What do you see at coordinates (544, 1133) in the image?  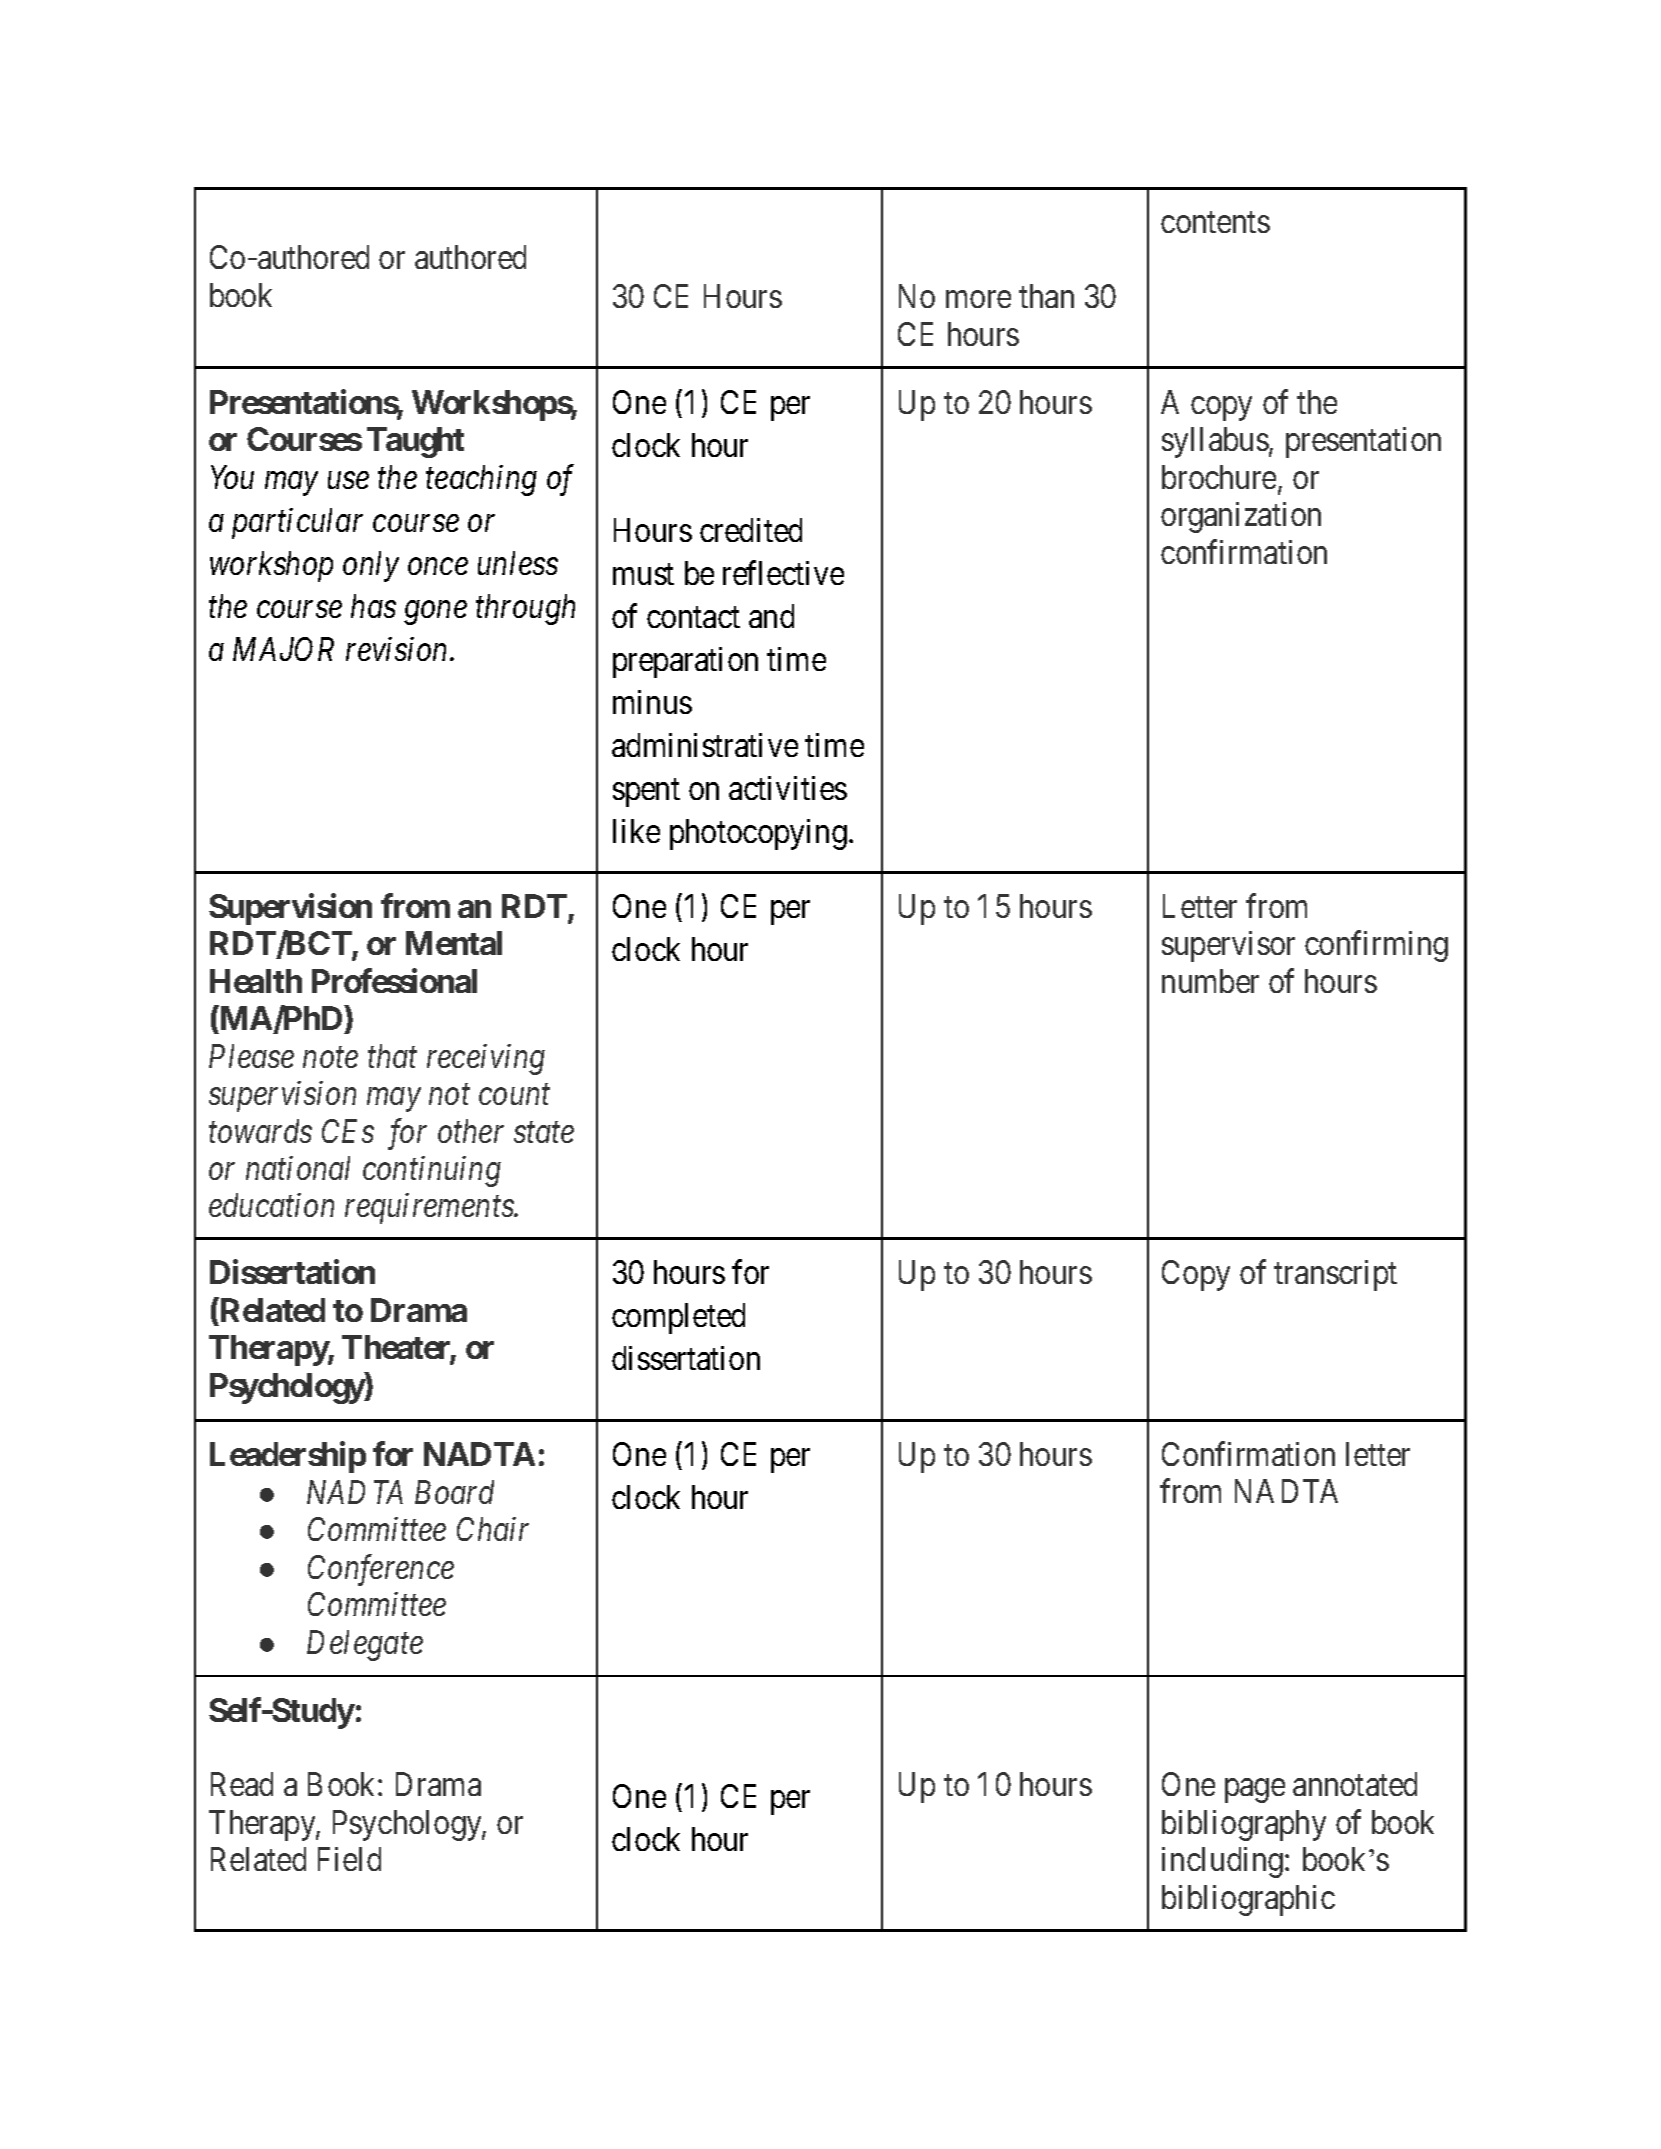 I see `state` at bounding box center [544, 1133].
